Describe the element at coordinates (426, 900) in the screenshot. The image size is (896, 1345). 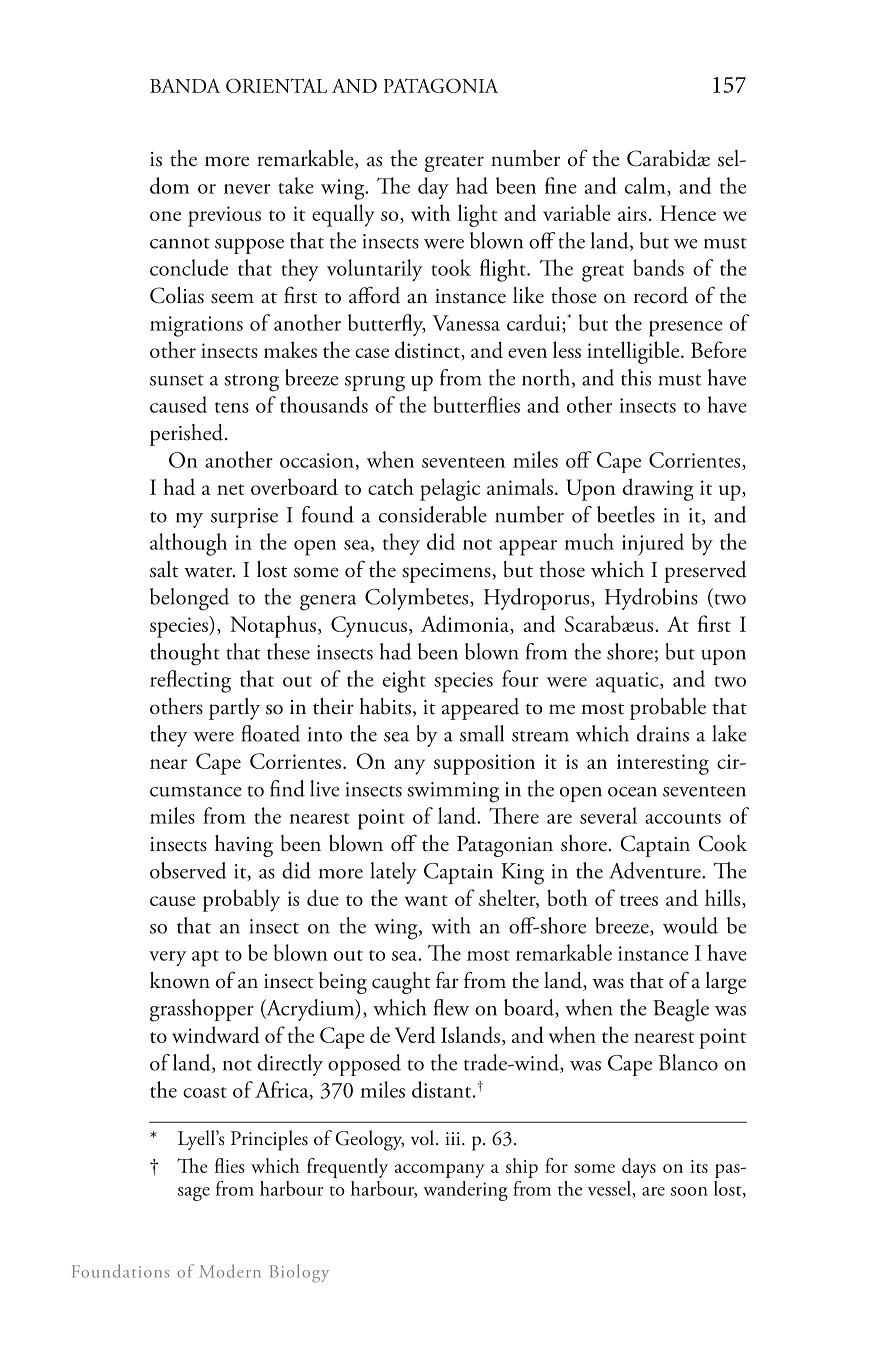
I see `want` at that location.
